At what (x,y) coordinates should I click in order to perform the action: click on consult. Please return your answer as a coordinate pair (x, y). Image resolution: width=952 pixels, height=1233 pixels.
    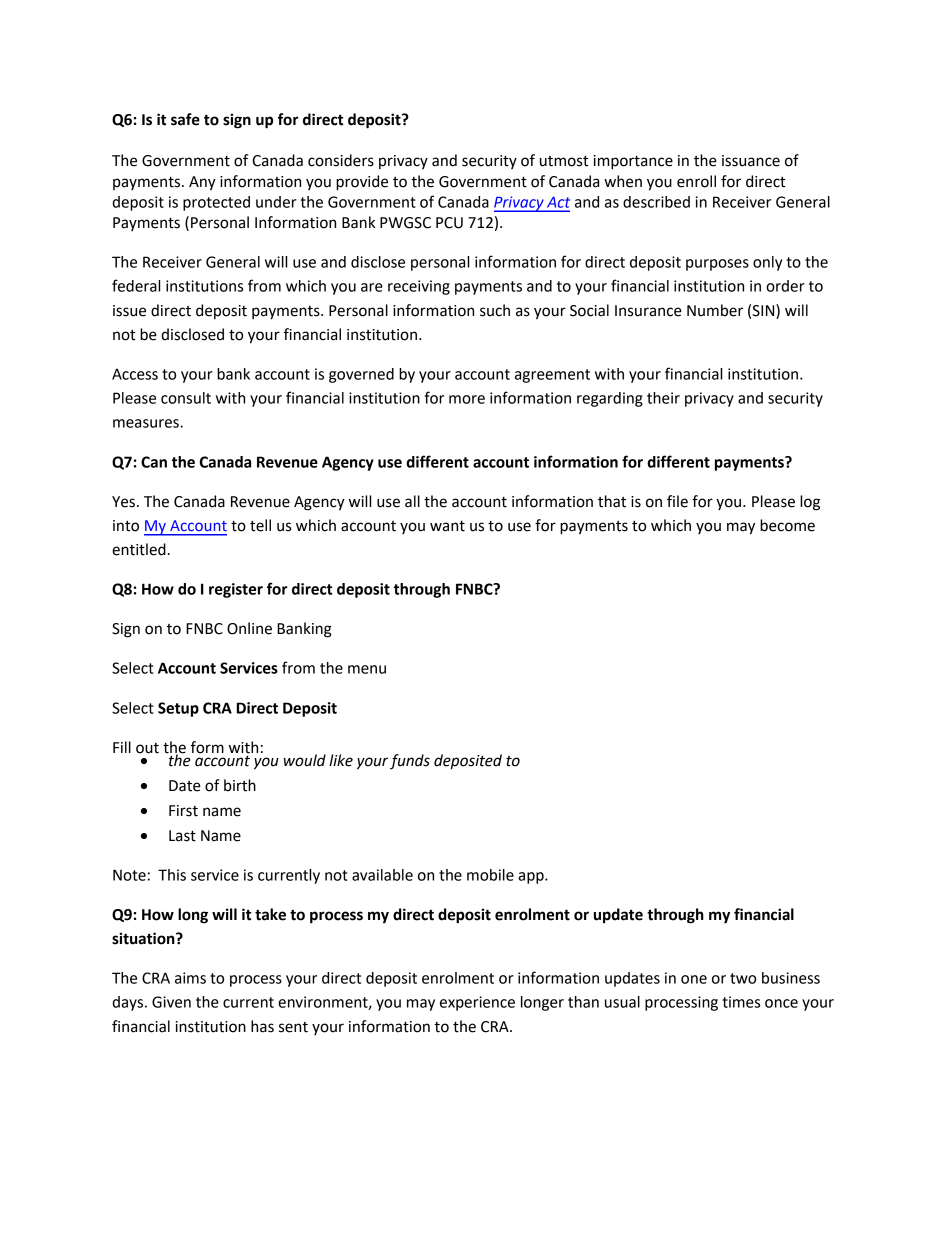
    Looking at the image, I should click on (186, 398).
